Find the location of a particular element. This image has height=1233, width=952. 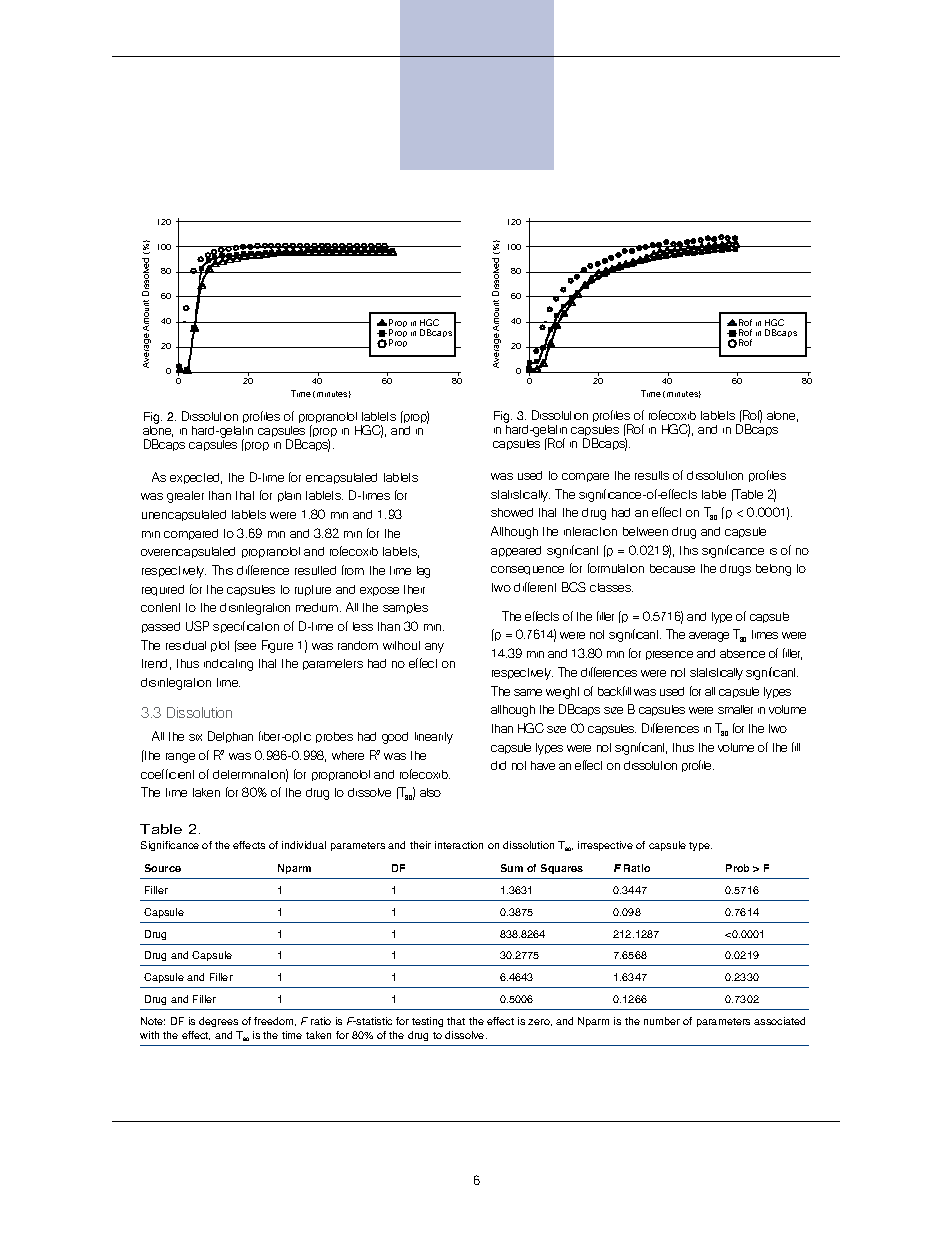

six is located at coordinates (195, 737).
